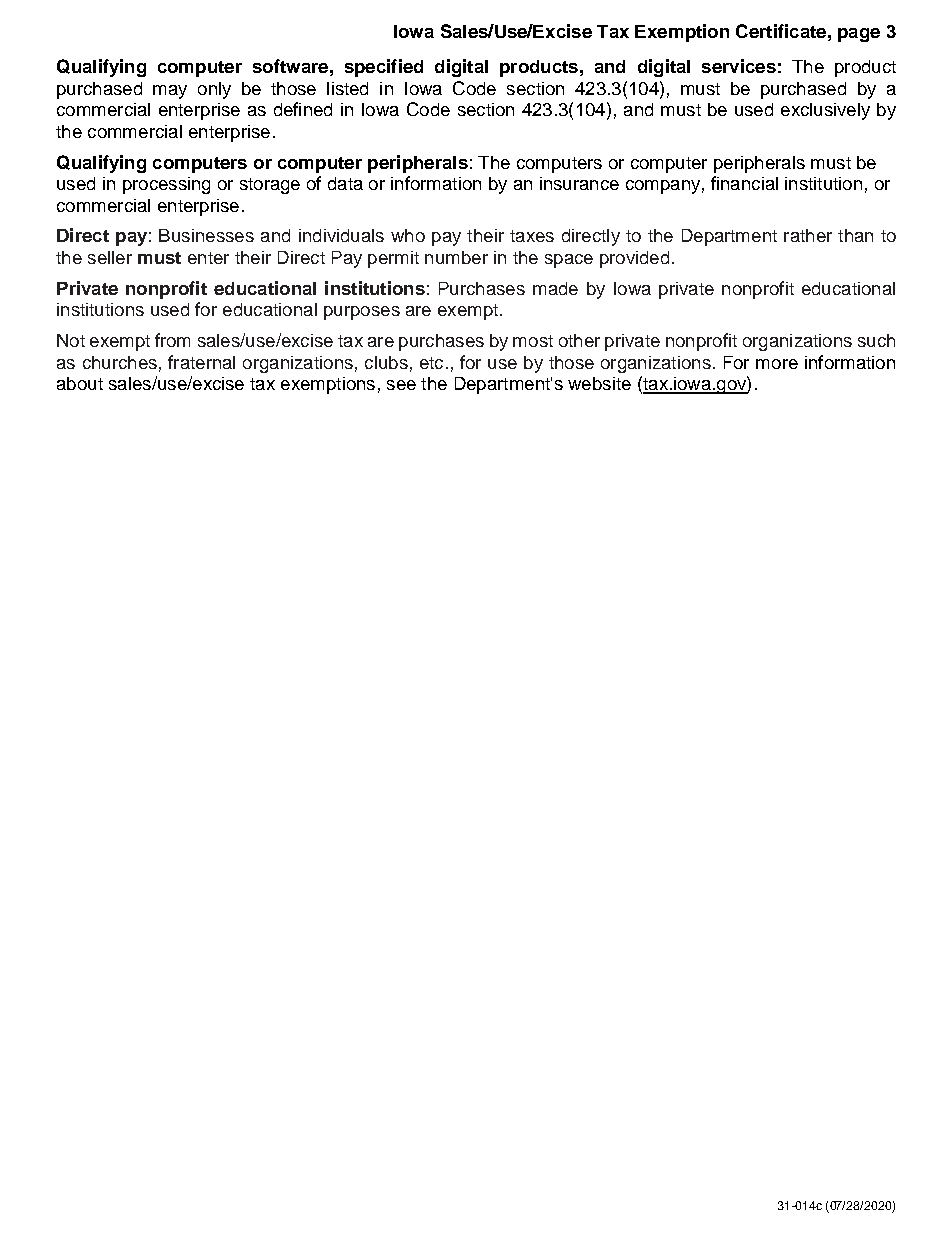 The height and width of the screenshot is (1233, 952). Describe the element at coordinates (532, 236) in the screenshot. I see `taxes` at that location.
